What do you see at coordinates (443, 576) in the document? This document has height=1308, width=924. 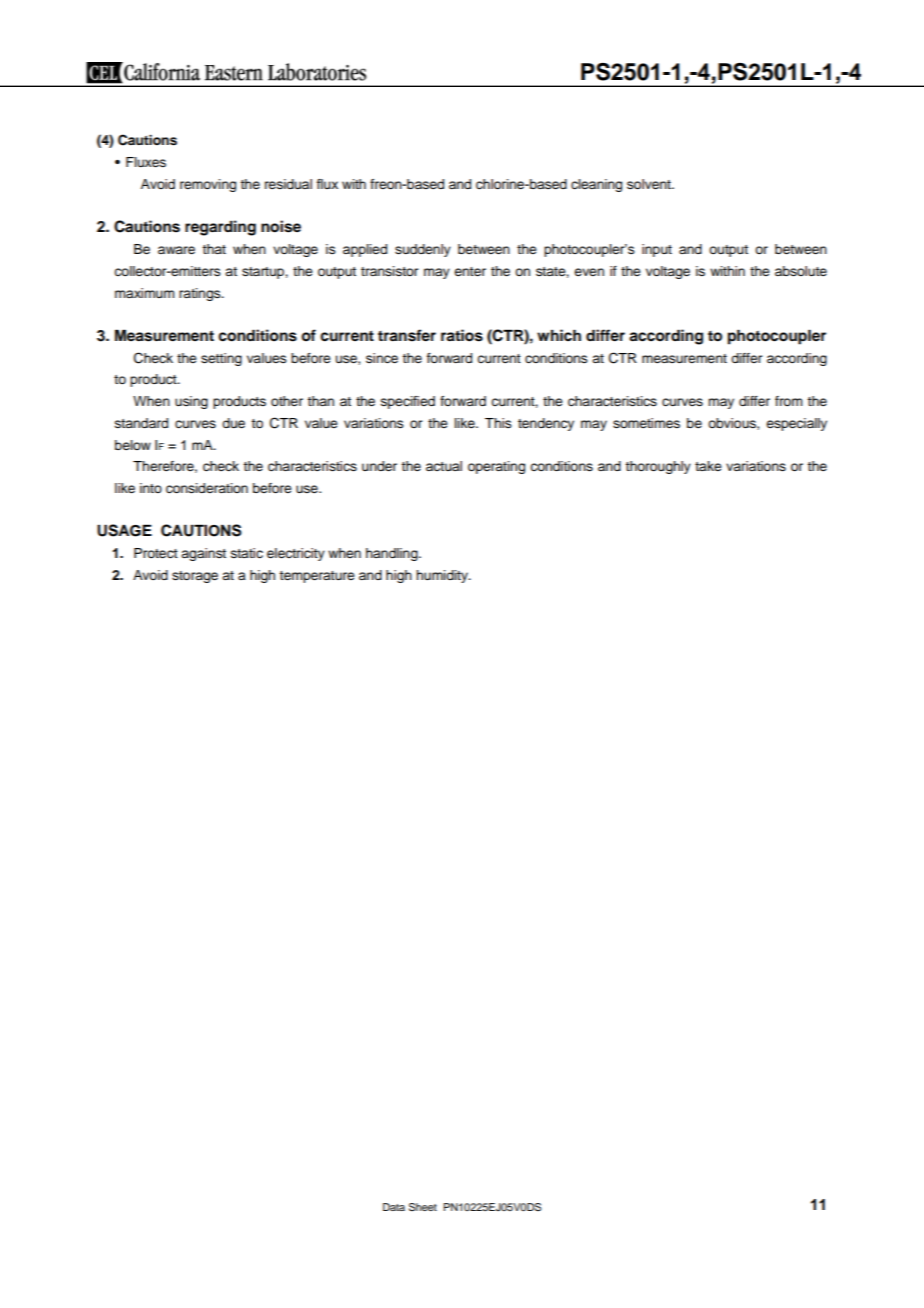 I see `humidity` at bounding box center [443, 576].
